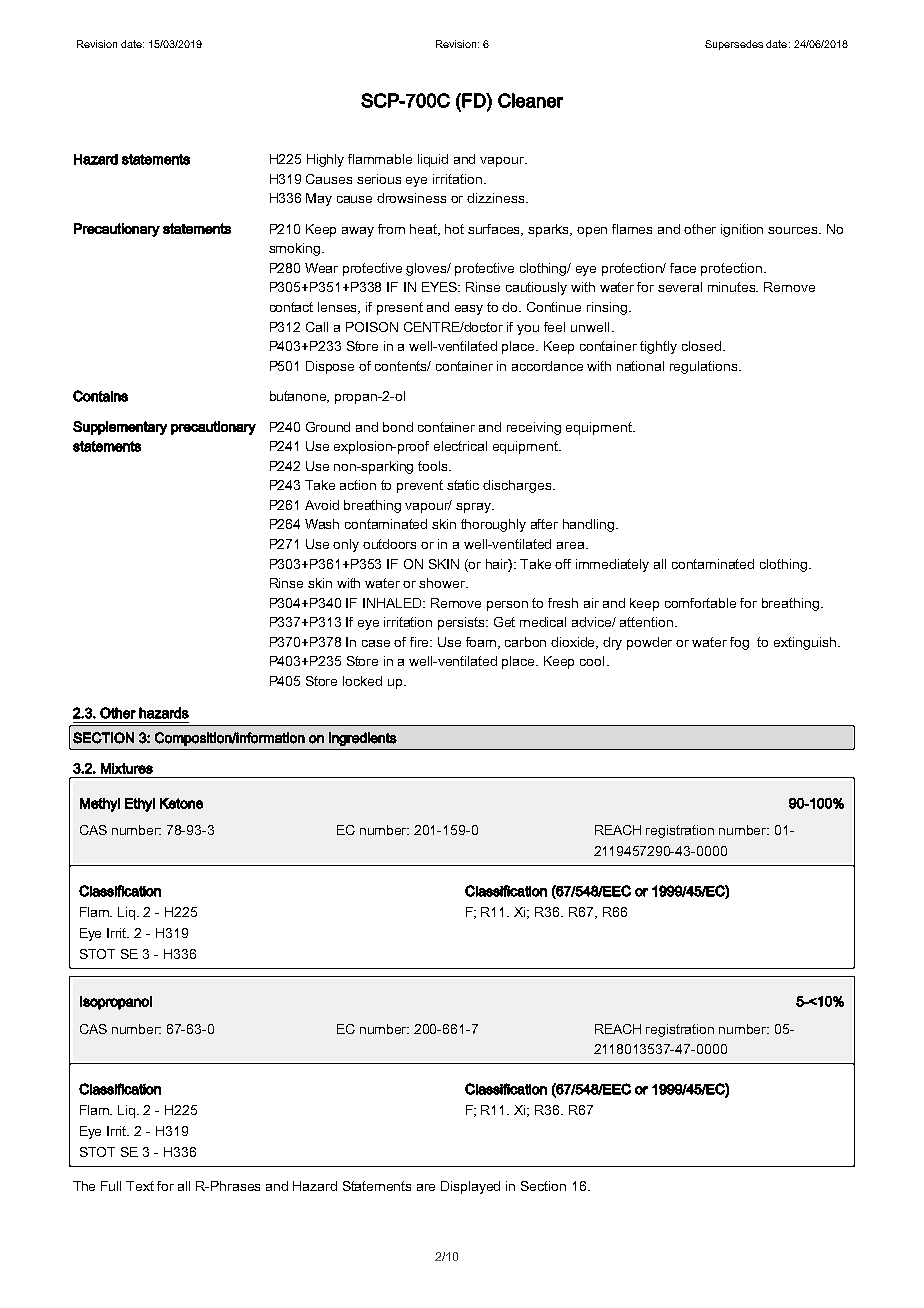  Describe the element at coordinates (140, 1186) in the screenshot. I see `Text` at that location.
